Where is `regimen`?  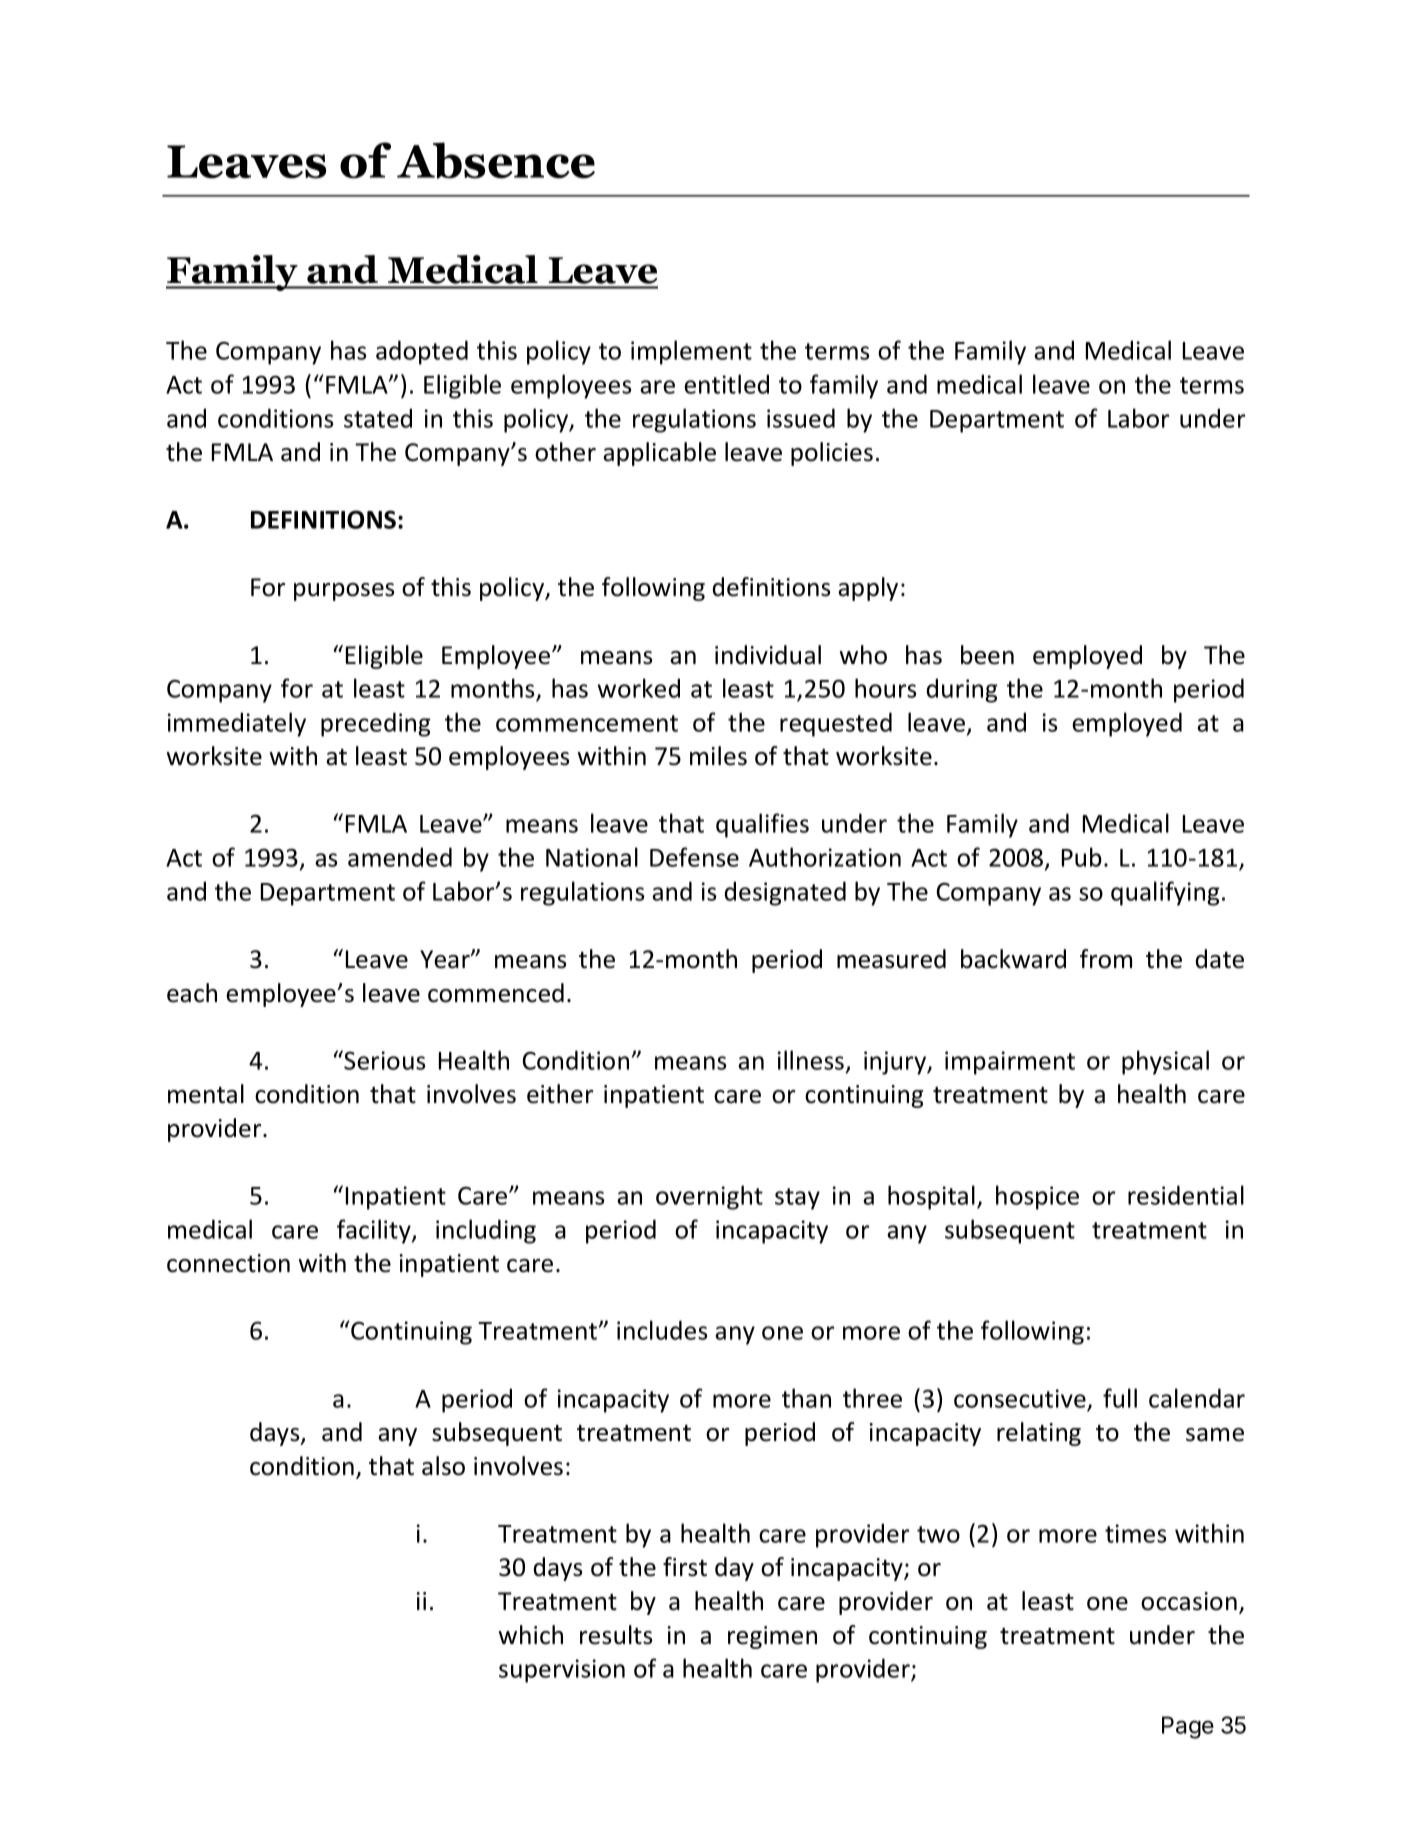 regimen is located at coordinates (772, 1637).
